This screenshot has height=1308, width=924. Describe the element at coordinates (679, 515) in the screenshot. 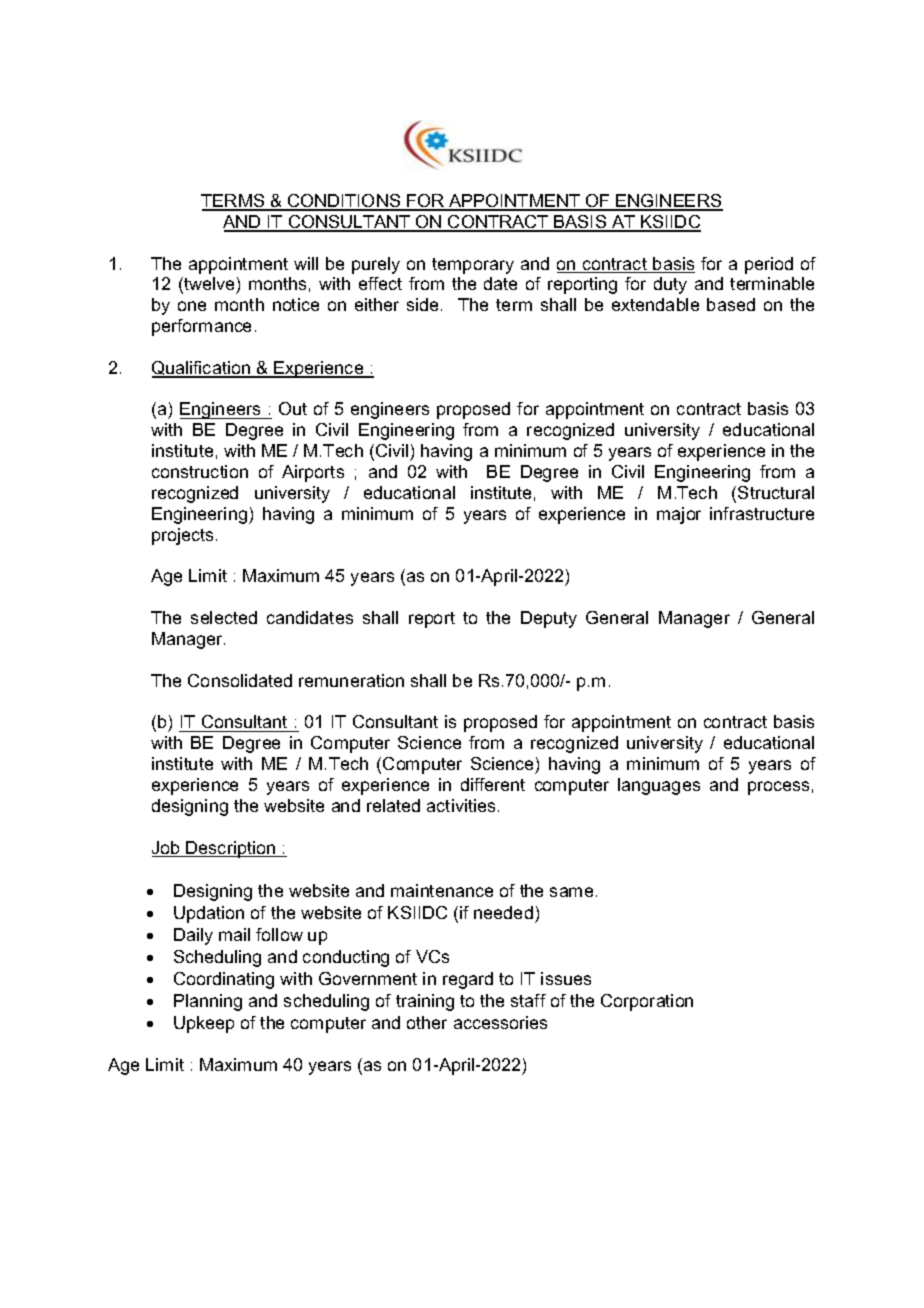

I see `major` at that location.
